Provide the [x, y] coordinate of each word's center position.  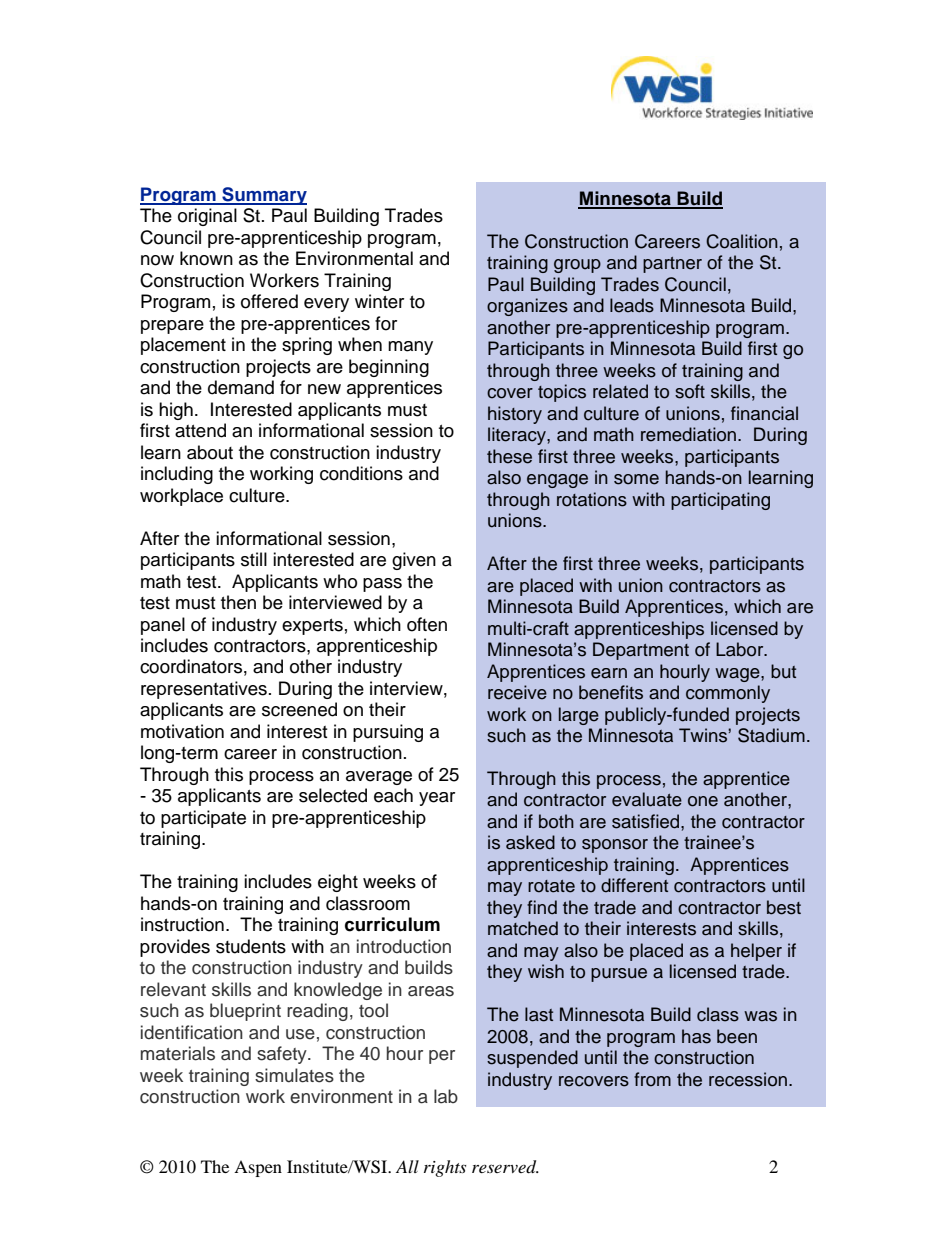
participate [203, 819]
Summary [263, 196]
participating [720, 501]
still [254, 559]
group [577, 266]
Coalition [742, 241]
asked [530, 842]
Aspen [258, 1168]
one [703, 801]
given [414, 561]
